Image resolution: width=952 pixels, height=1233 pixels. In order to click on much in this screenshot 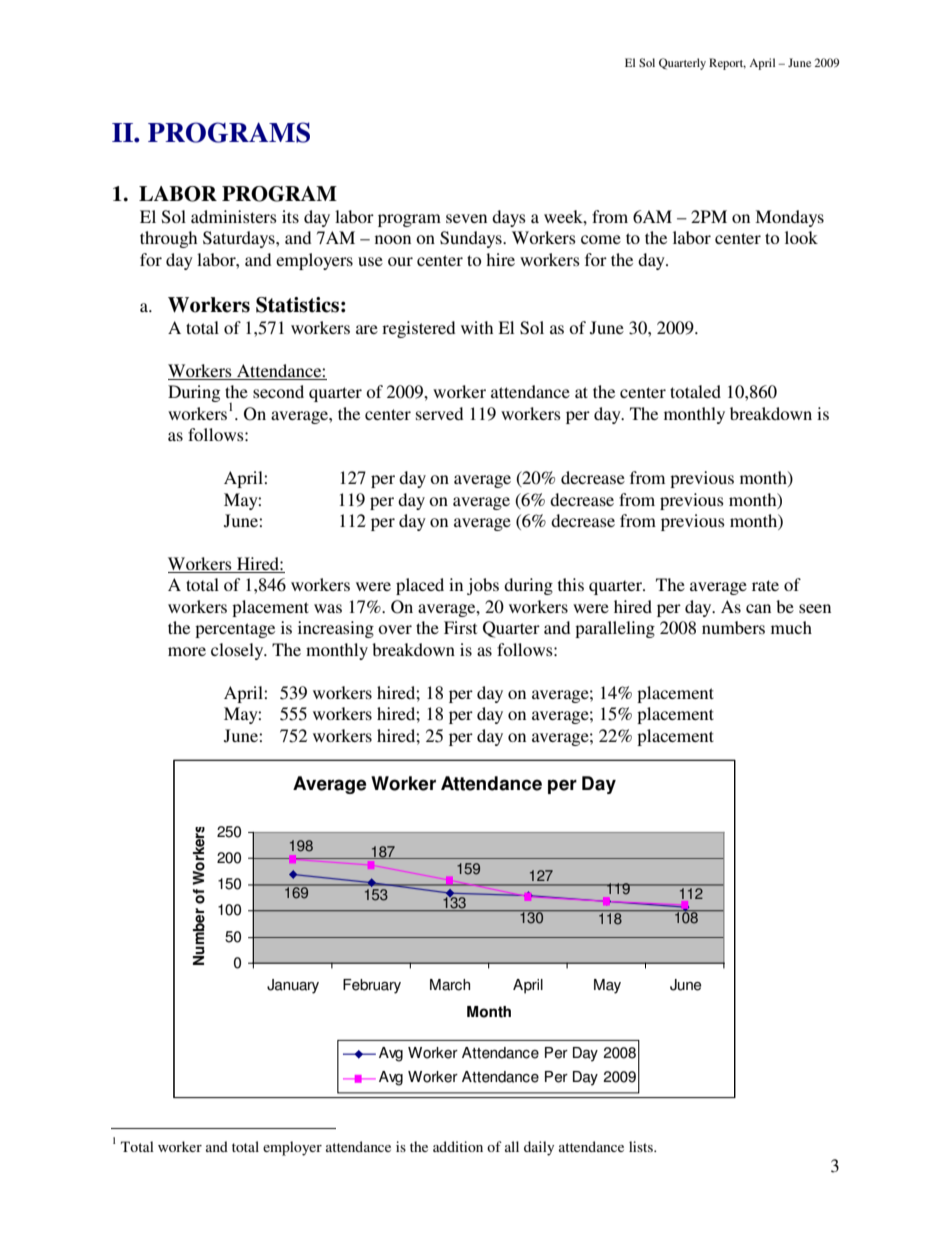, I will do `click(791, 627)`.
